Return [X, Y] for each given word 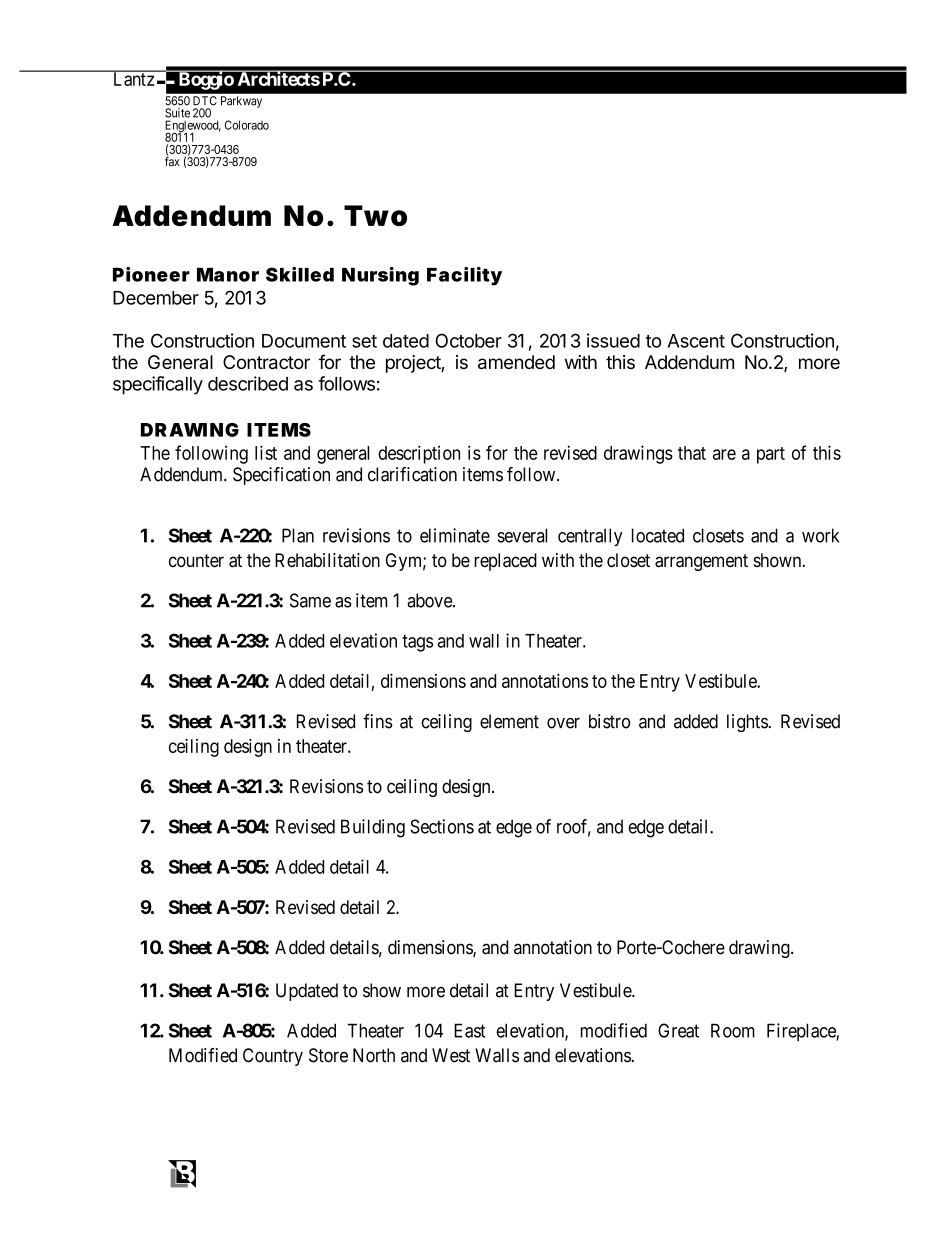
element [509, 721]
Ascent [696, 341]
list [266, 452]
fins [378, 721]
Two [375, 215]
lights [748, 723]
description [419, 454]
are [724, 454]
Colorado [247, 125]
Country [273, 1057]
